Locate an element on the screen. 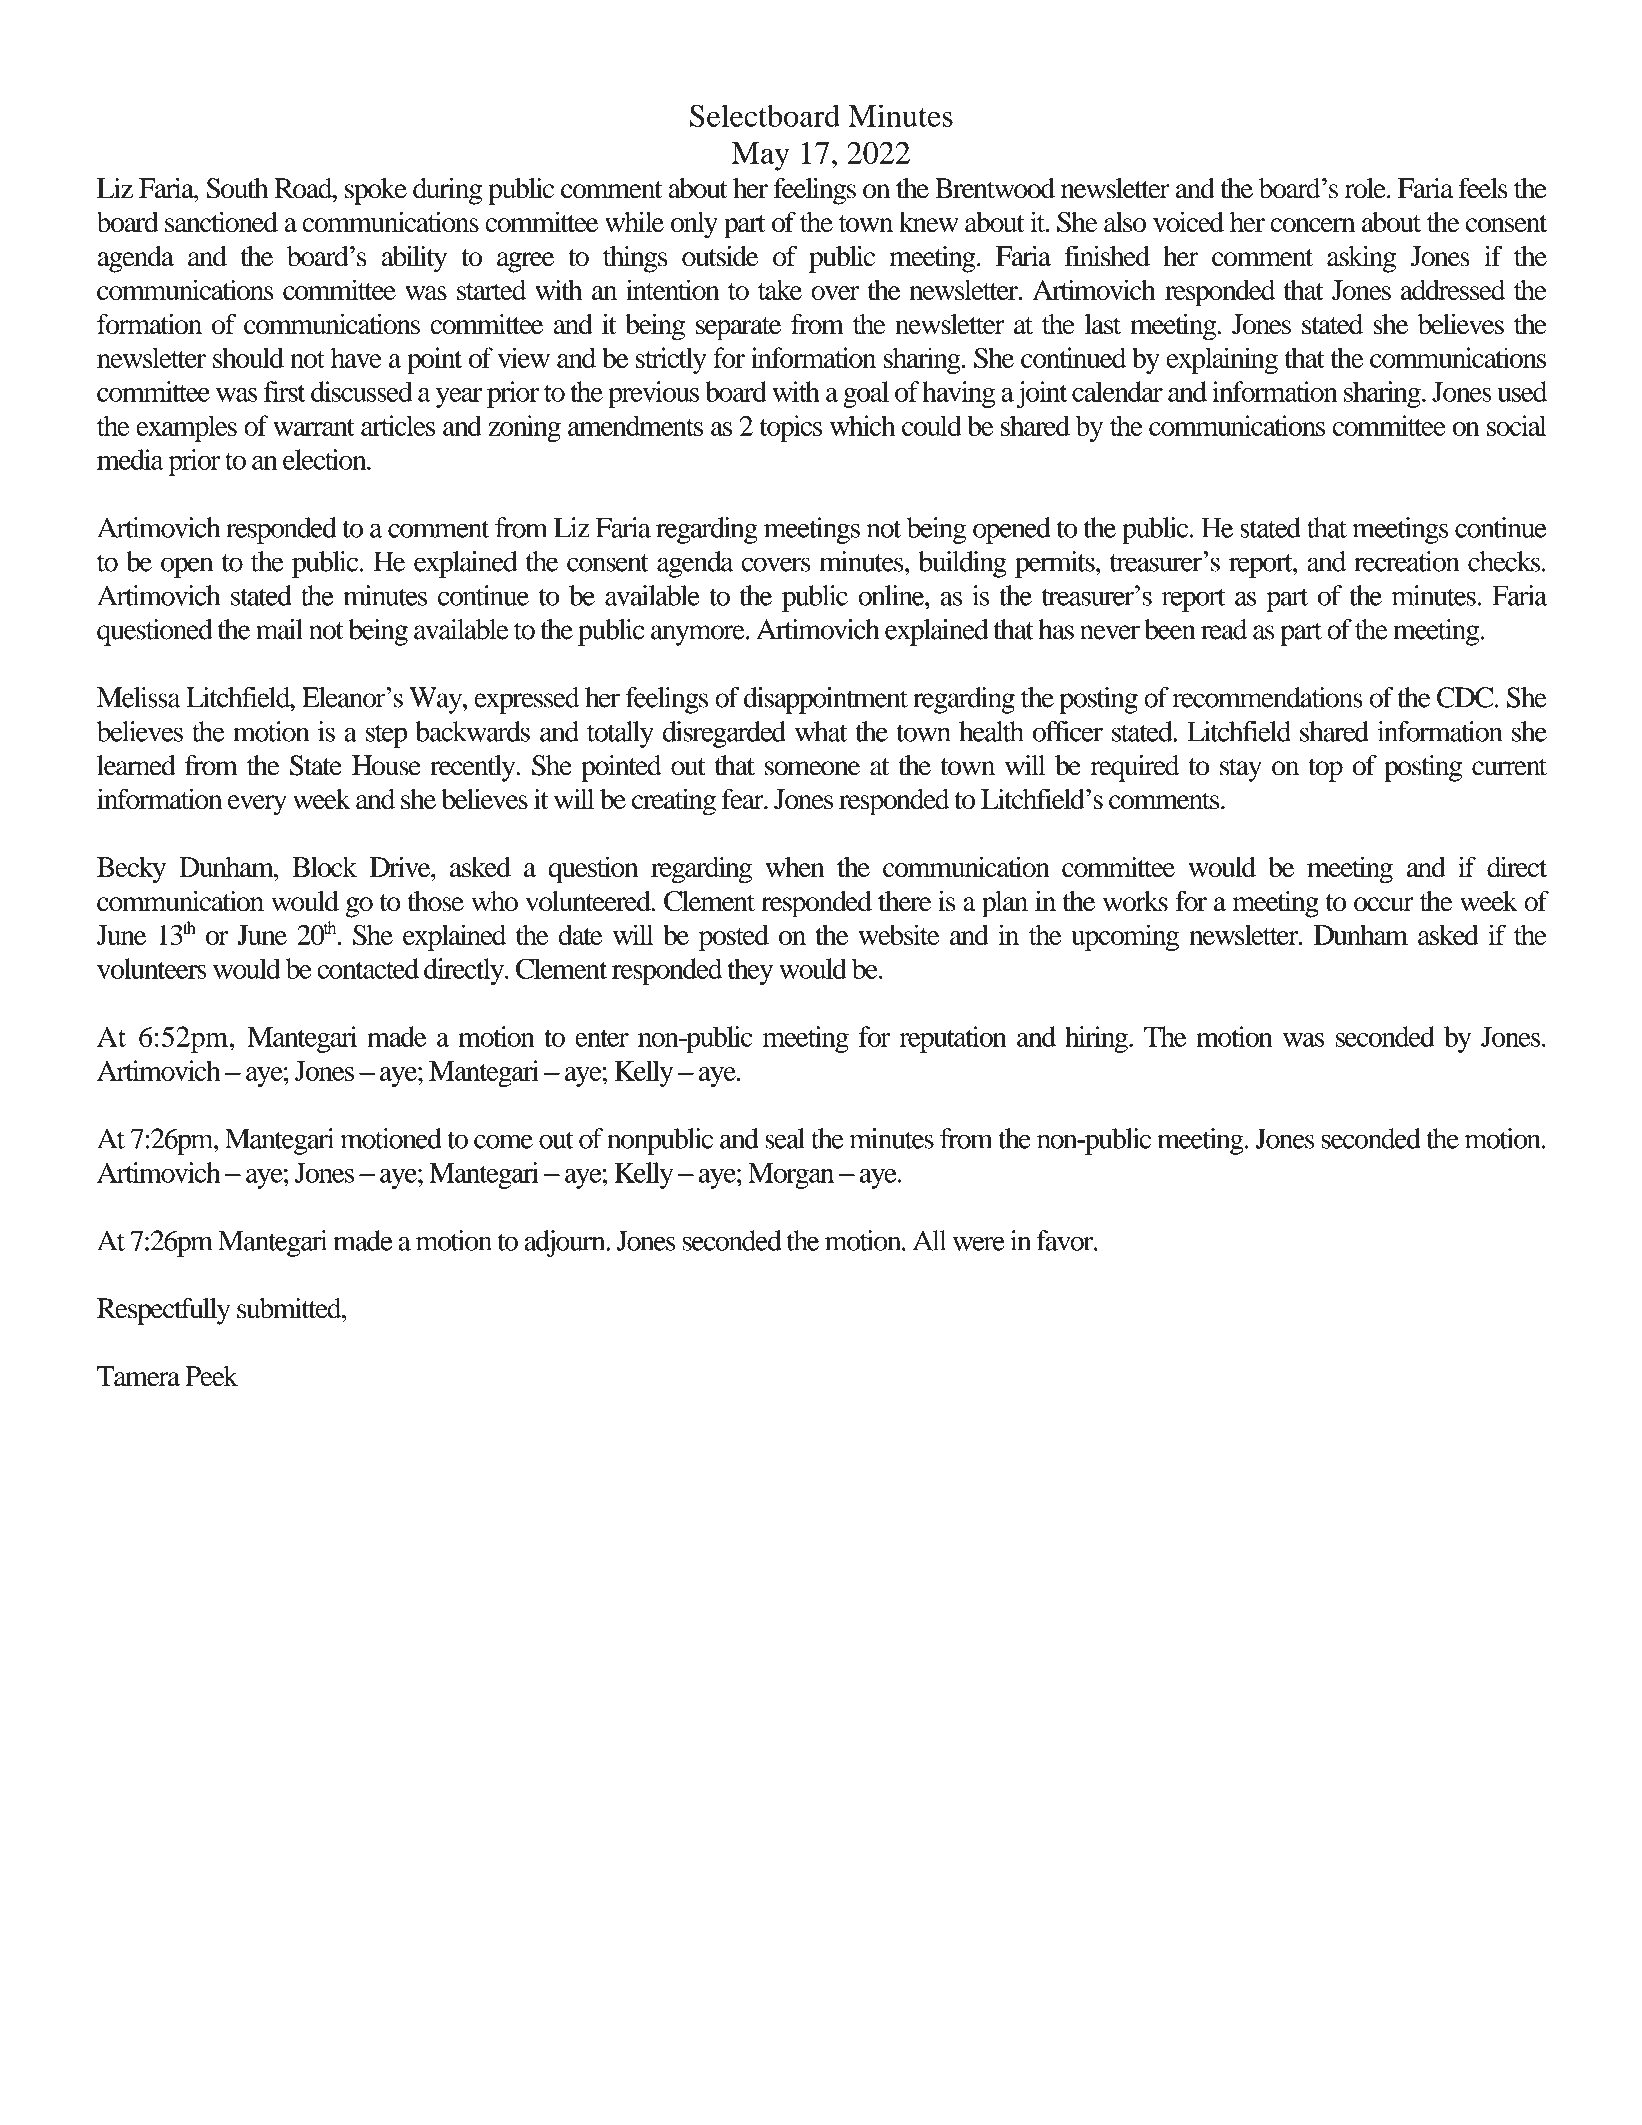 This screenshot has width=1642, height=2125. South is located at coordinates (237, 188).
